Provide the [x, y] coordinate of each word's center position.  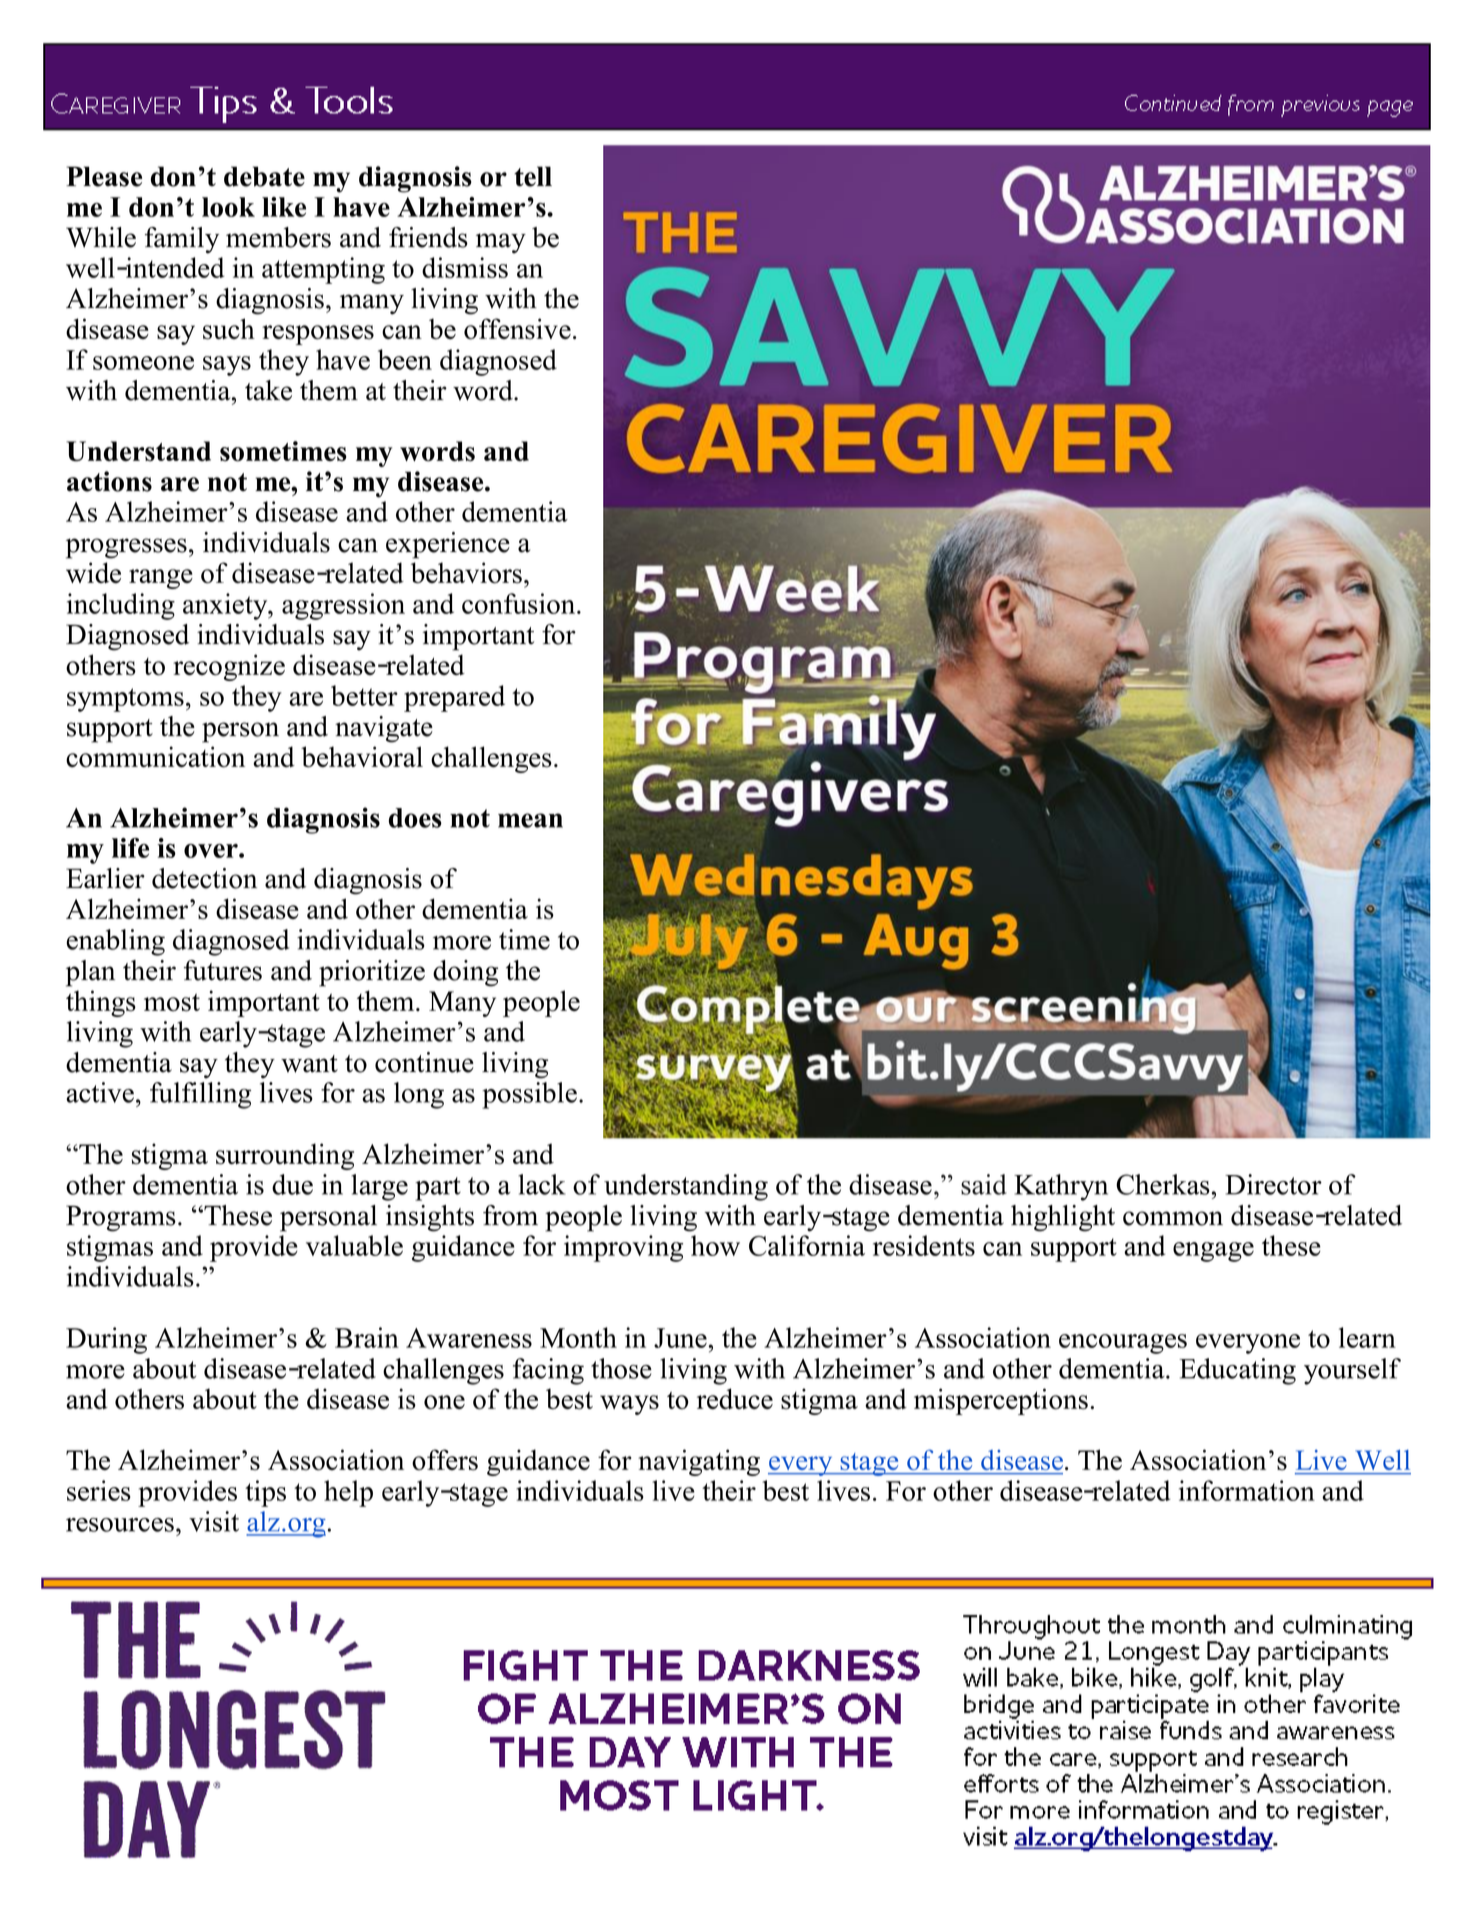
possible [529, 1095]
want [309, 1064]
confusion [520, 603]
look [228, 207]
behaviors [466, 573]
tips [265, 1493]
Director [1273, 1184]
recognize [229, 667]
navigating [699, 1462]
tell [533, 176]
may [501, 243]
